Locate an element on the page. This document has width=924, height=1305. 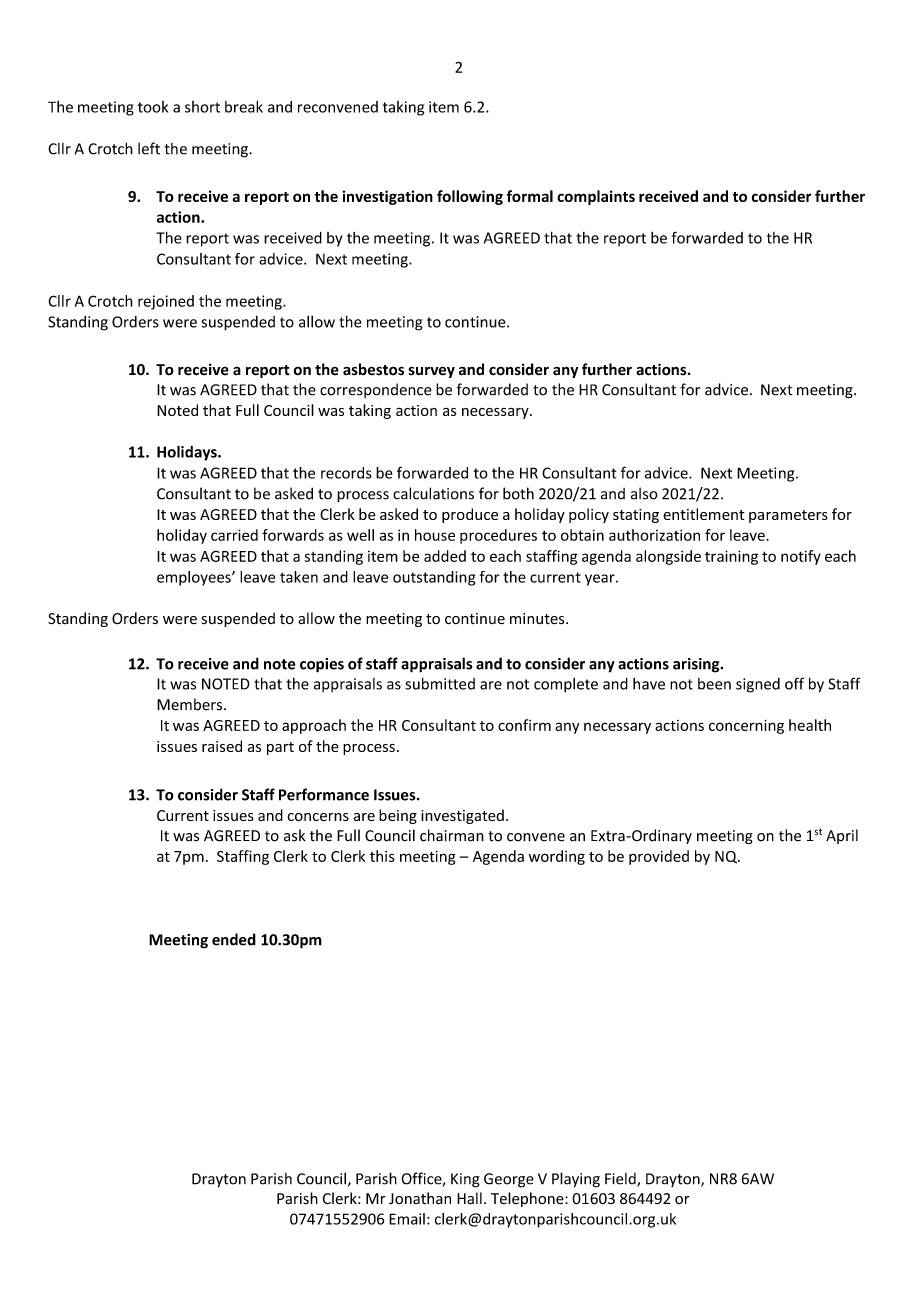
signed is located at coordinates (758, 685).
